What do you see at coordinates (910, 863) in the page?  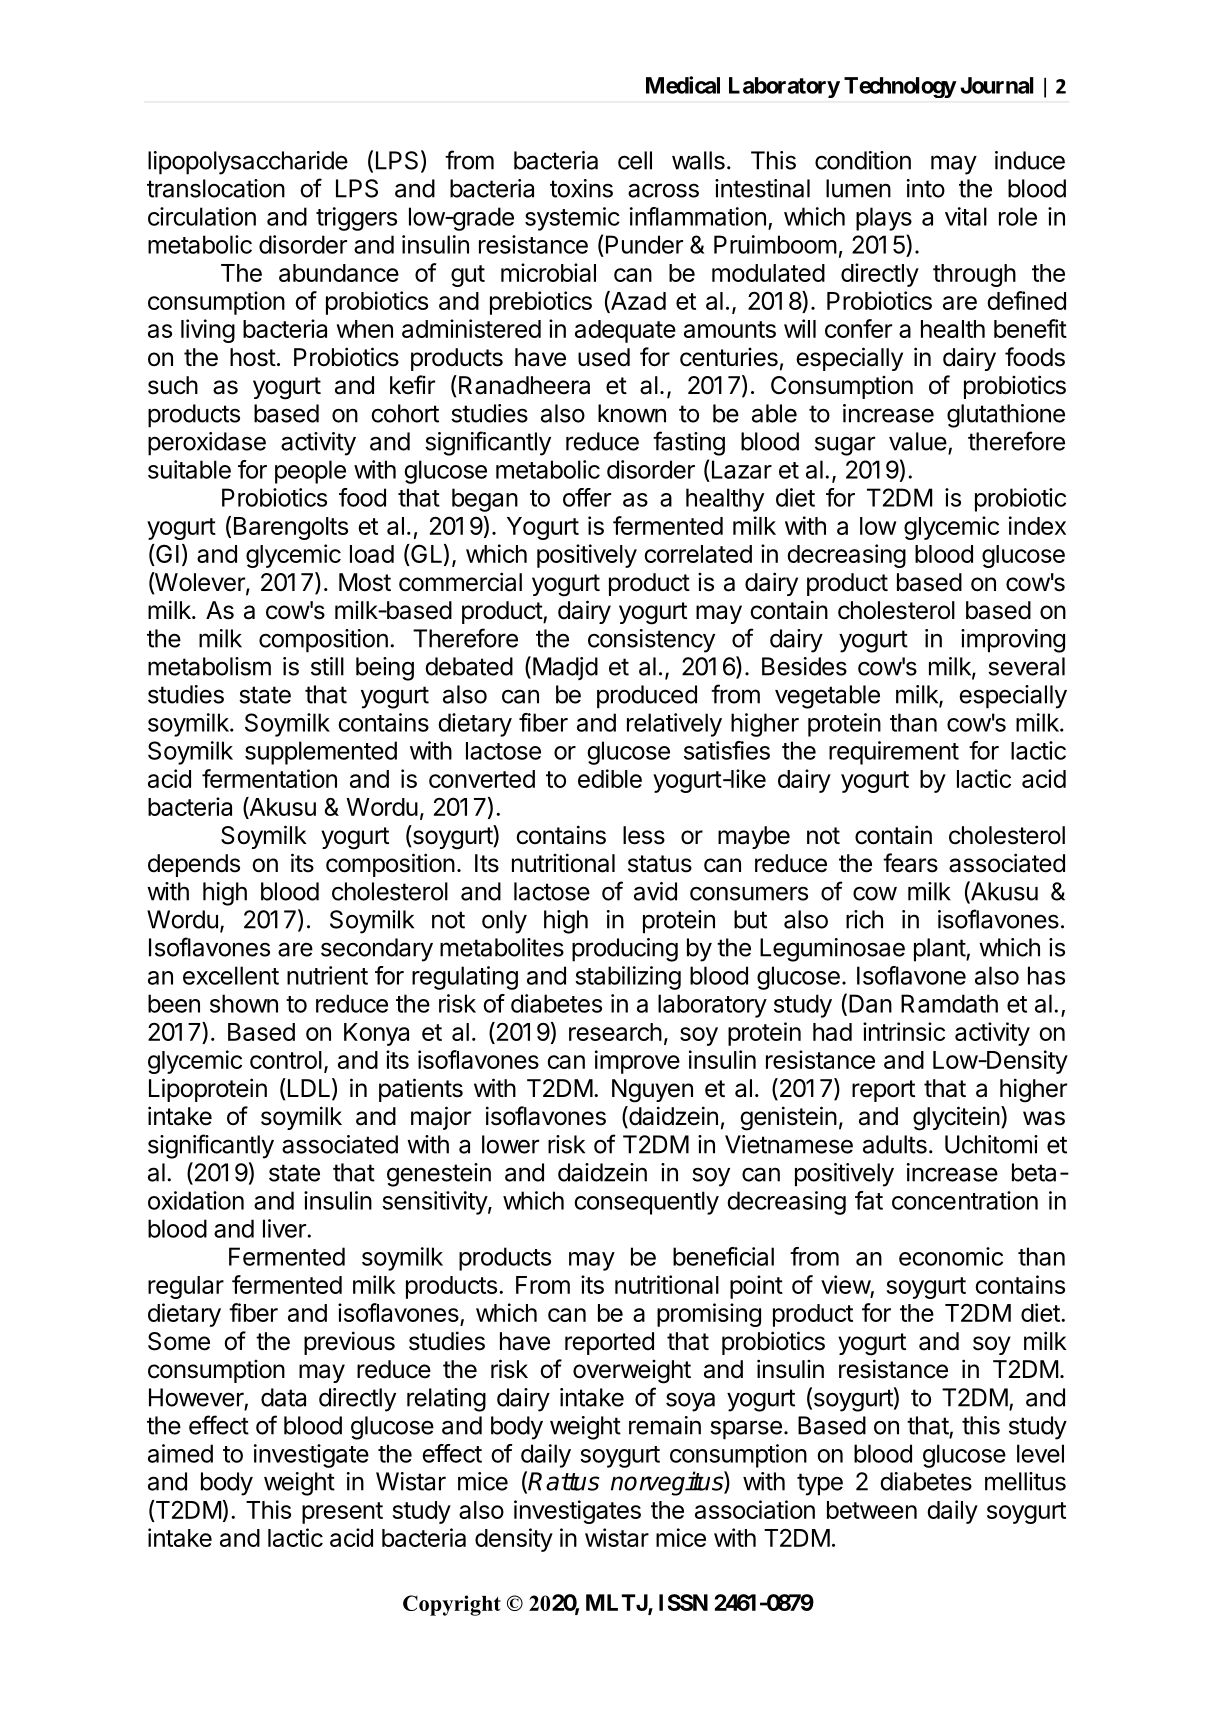 I see `fears` at bounding box center [910, 863].
